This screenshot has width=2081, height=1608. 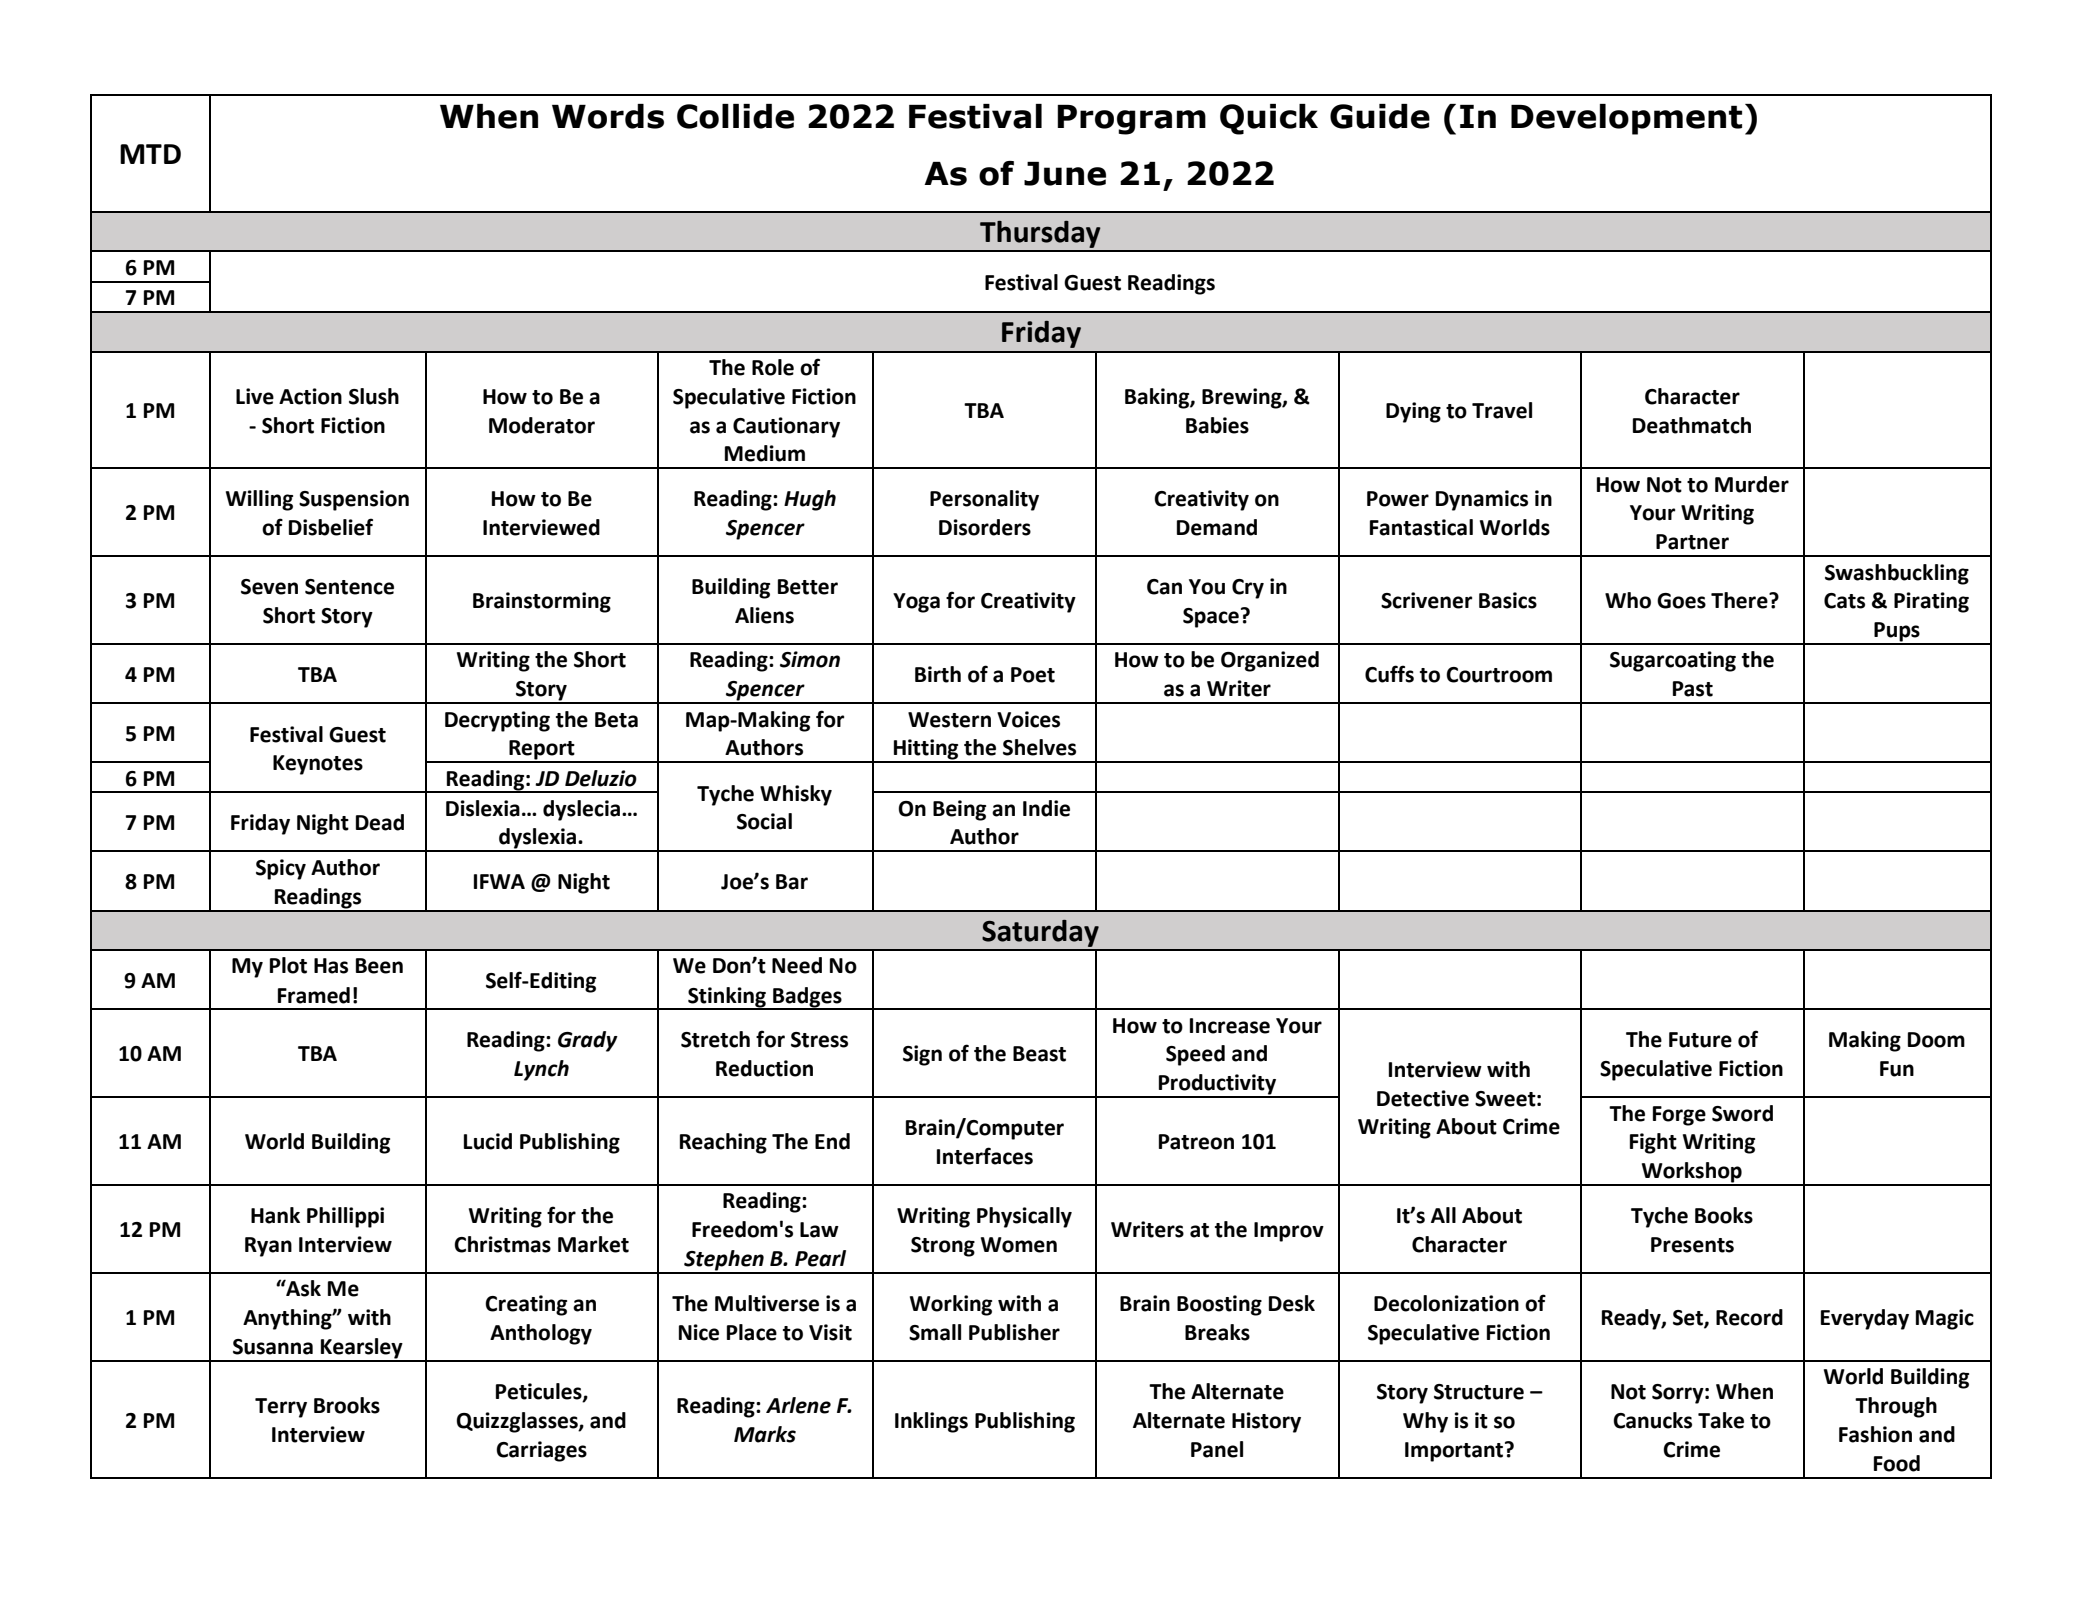 I want to click on Development, so click(x=1626, y=119).
